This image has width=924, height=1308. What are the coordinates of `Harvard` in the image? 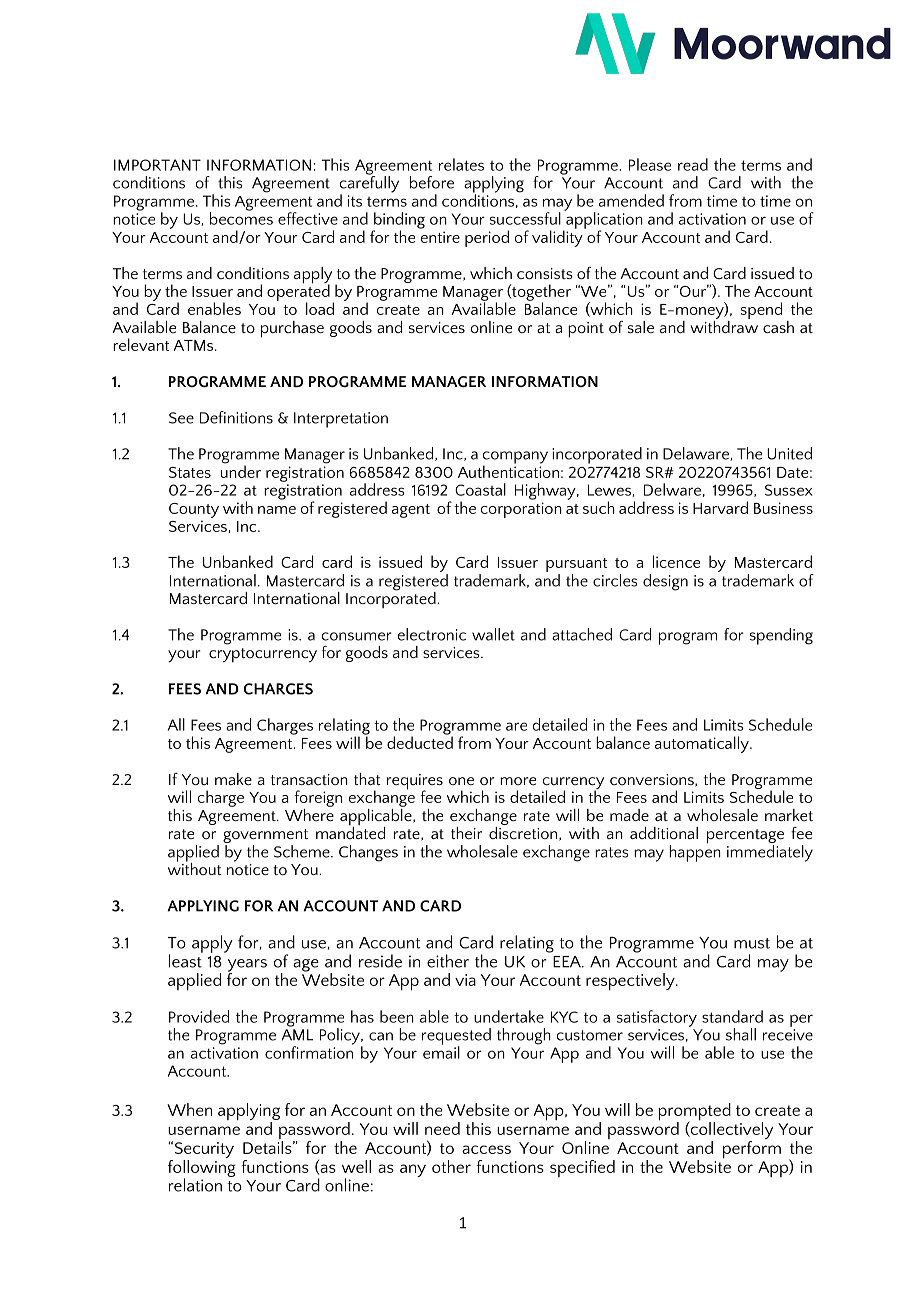 It's located at (720, 507).
